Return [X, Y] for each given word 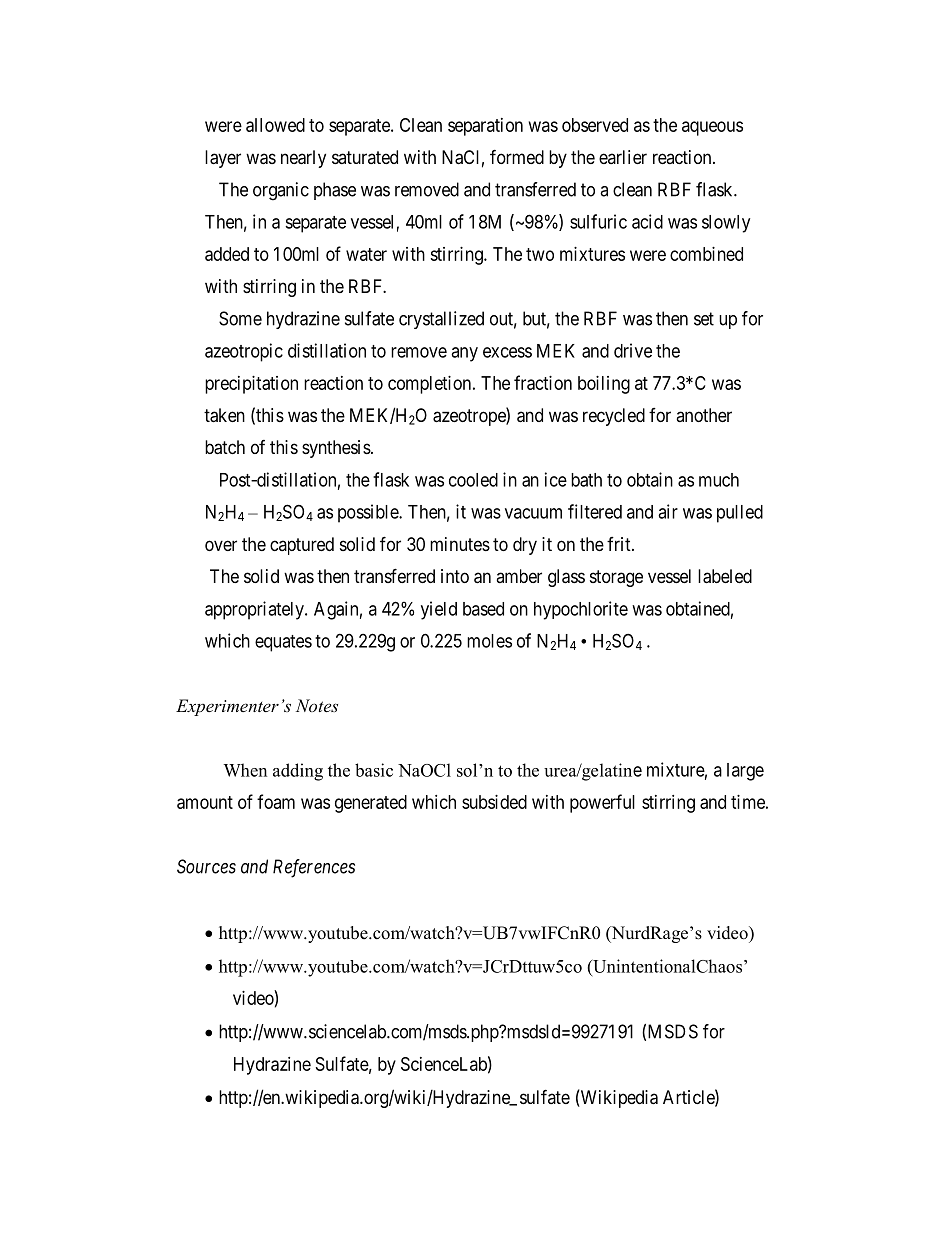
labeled [725, 576]
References [314, 868]
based [483, 609]
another [704, 415]
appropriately [255, 610]
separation [485, 127]
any [464, 354]
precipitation [251, 385]
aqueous [712, 128]
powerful [602, 803]
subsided [494, 802]
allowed [275, 125]
